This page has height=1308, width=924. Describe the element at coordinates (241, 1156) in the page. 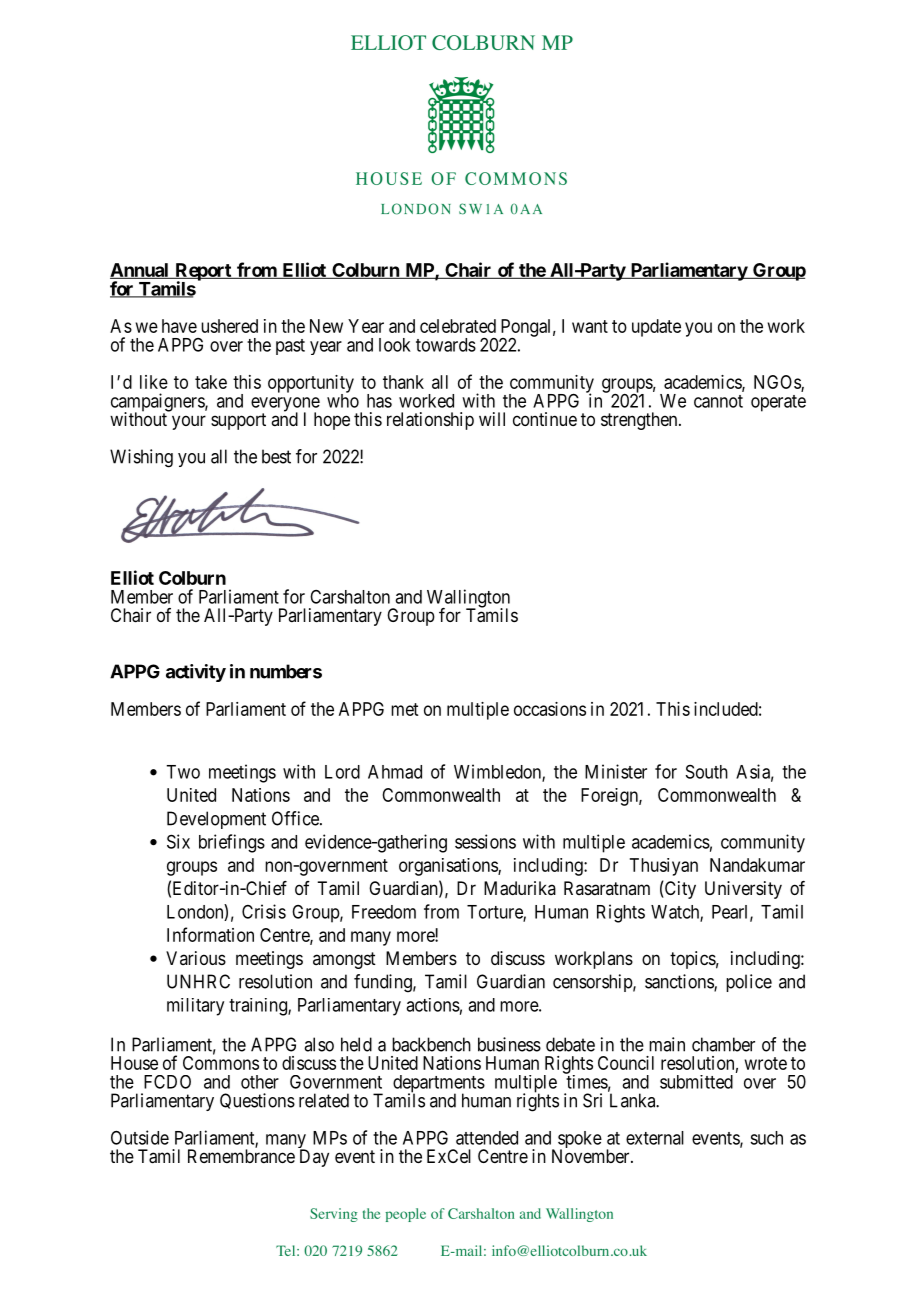

I see `Remembrance` at that location.
